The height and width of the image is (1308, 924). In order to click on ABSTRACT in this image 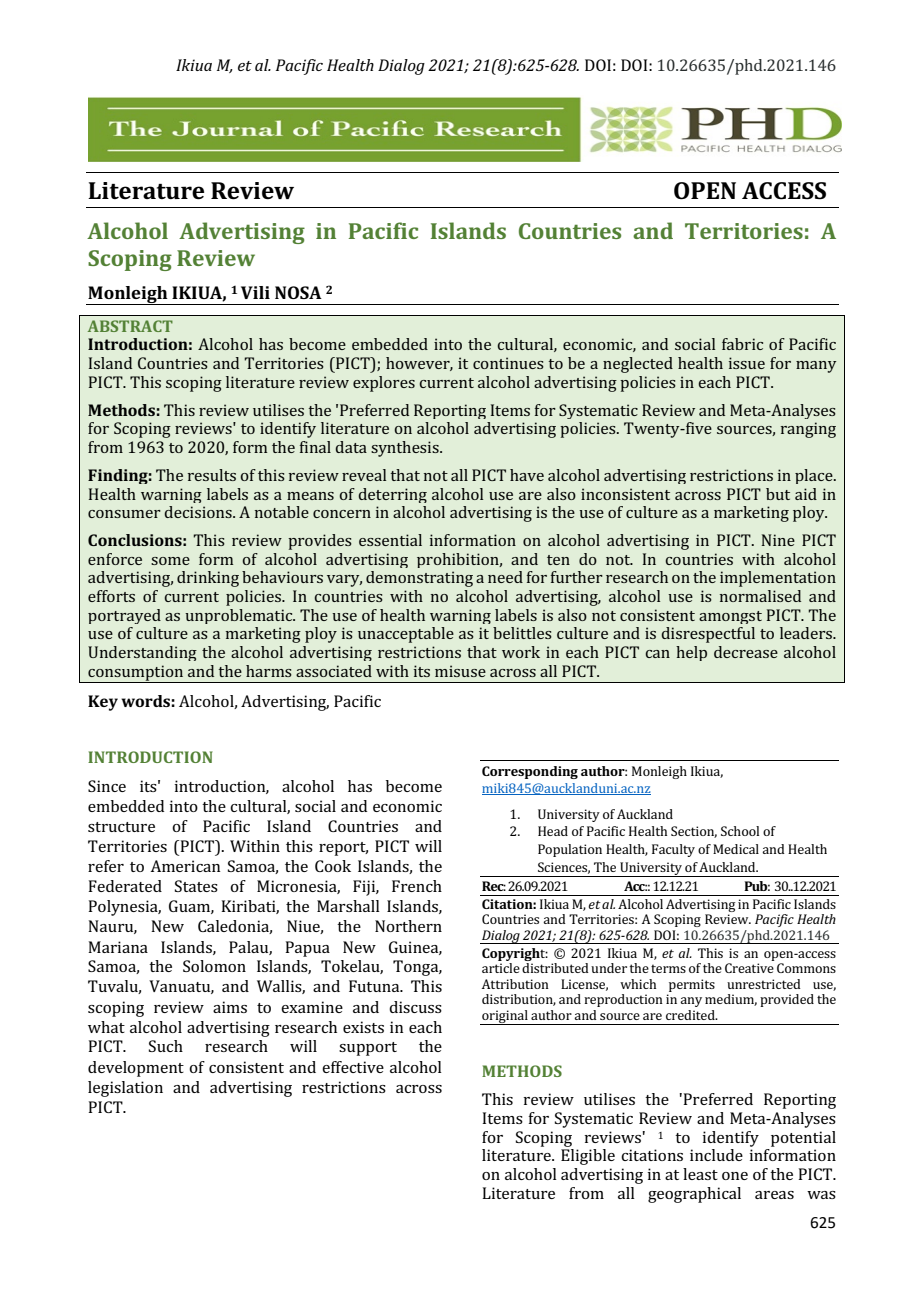, I will do `click(130, 326)`.
